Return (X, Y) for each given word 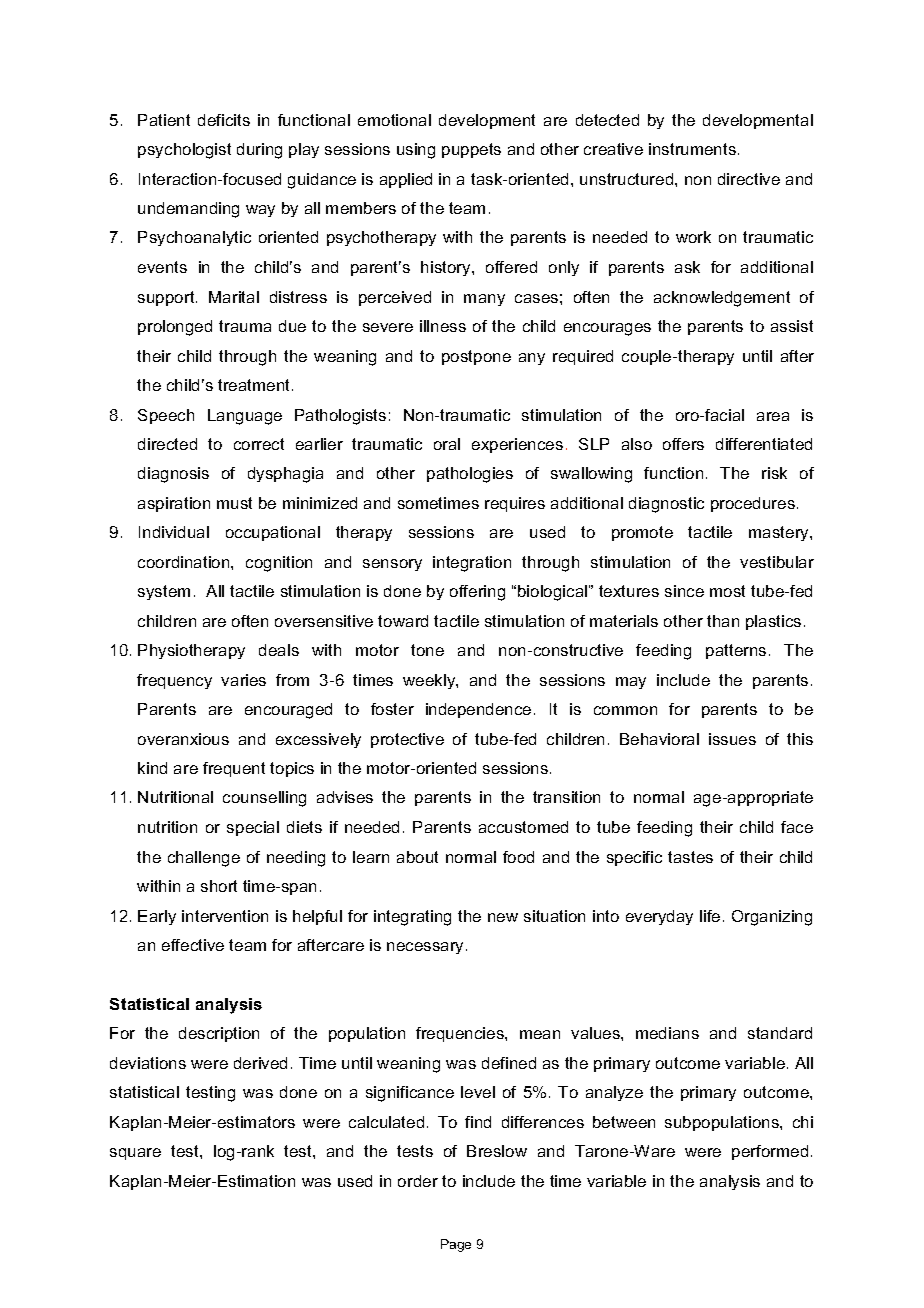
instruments (692, 149)
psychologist (184, 151)
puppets (471, 150)
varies (243, 680)
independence (478, 710)
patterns (736, 651)
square (135, 1154)
